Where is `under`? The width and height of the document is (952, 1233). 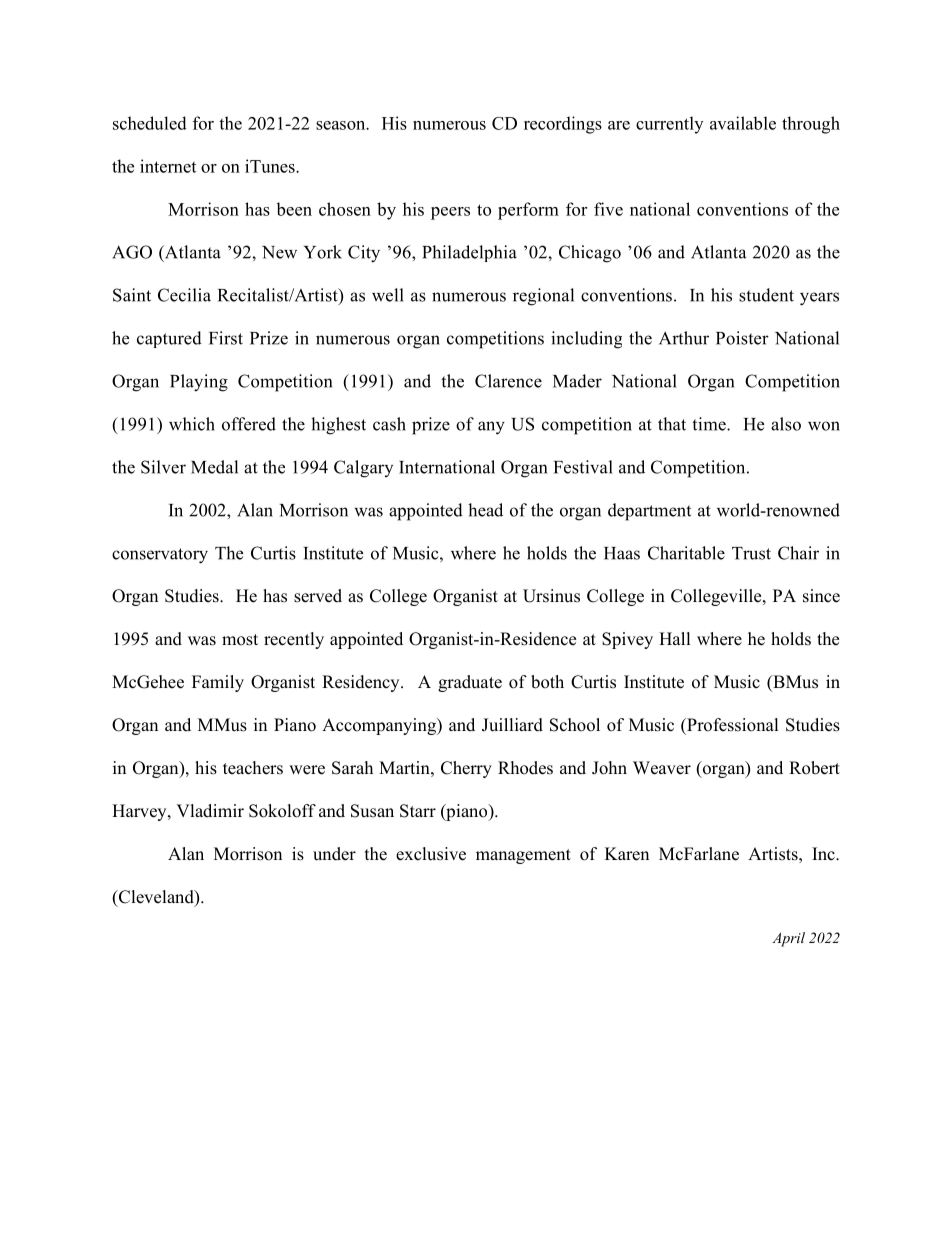
under is located at coordinates (334, 854).
